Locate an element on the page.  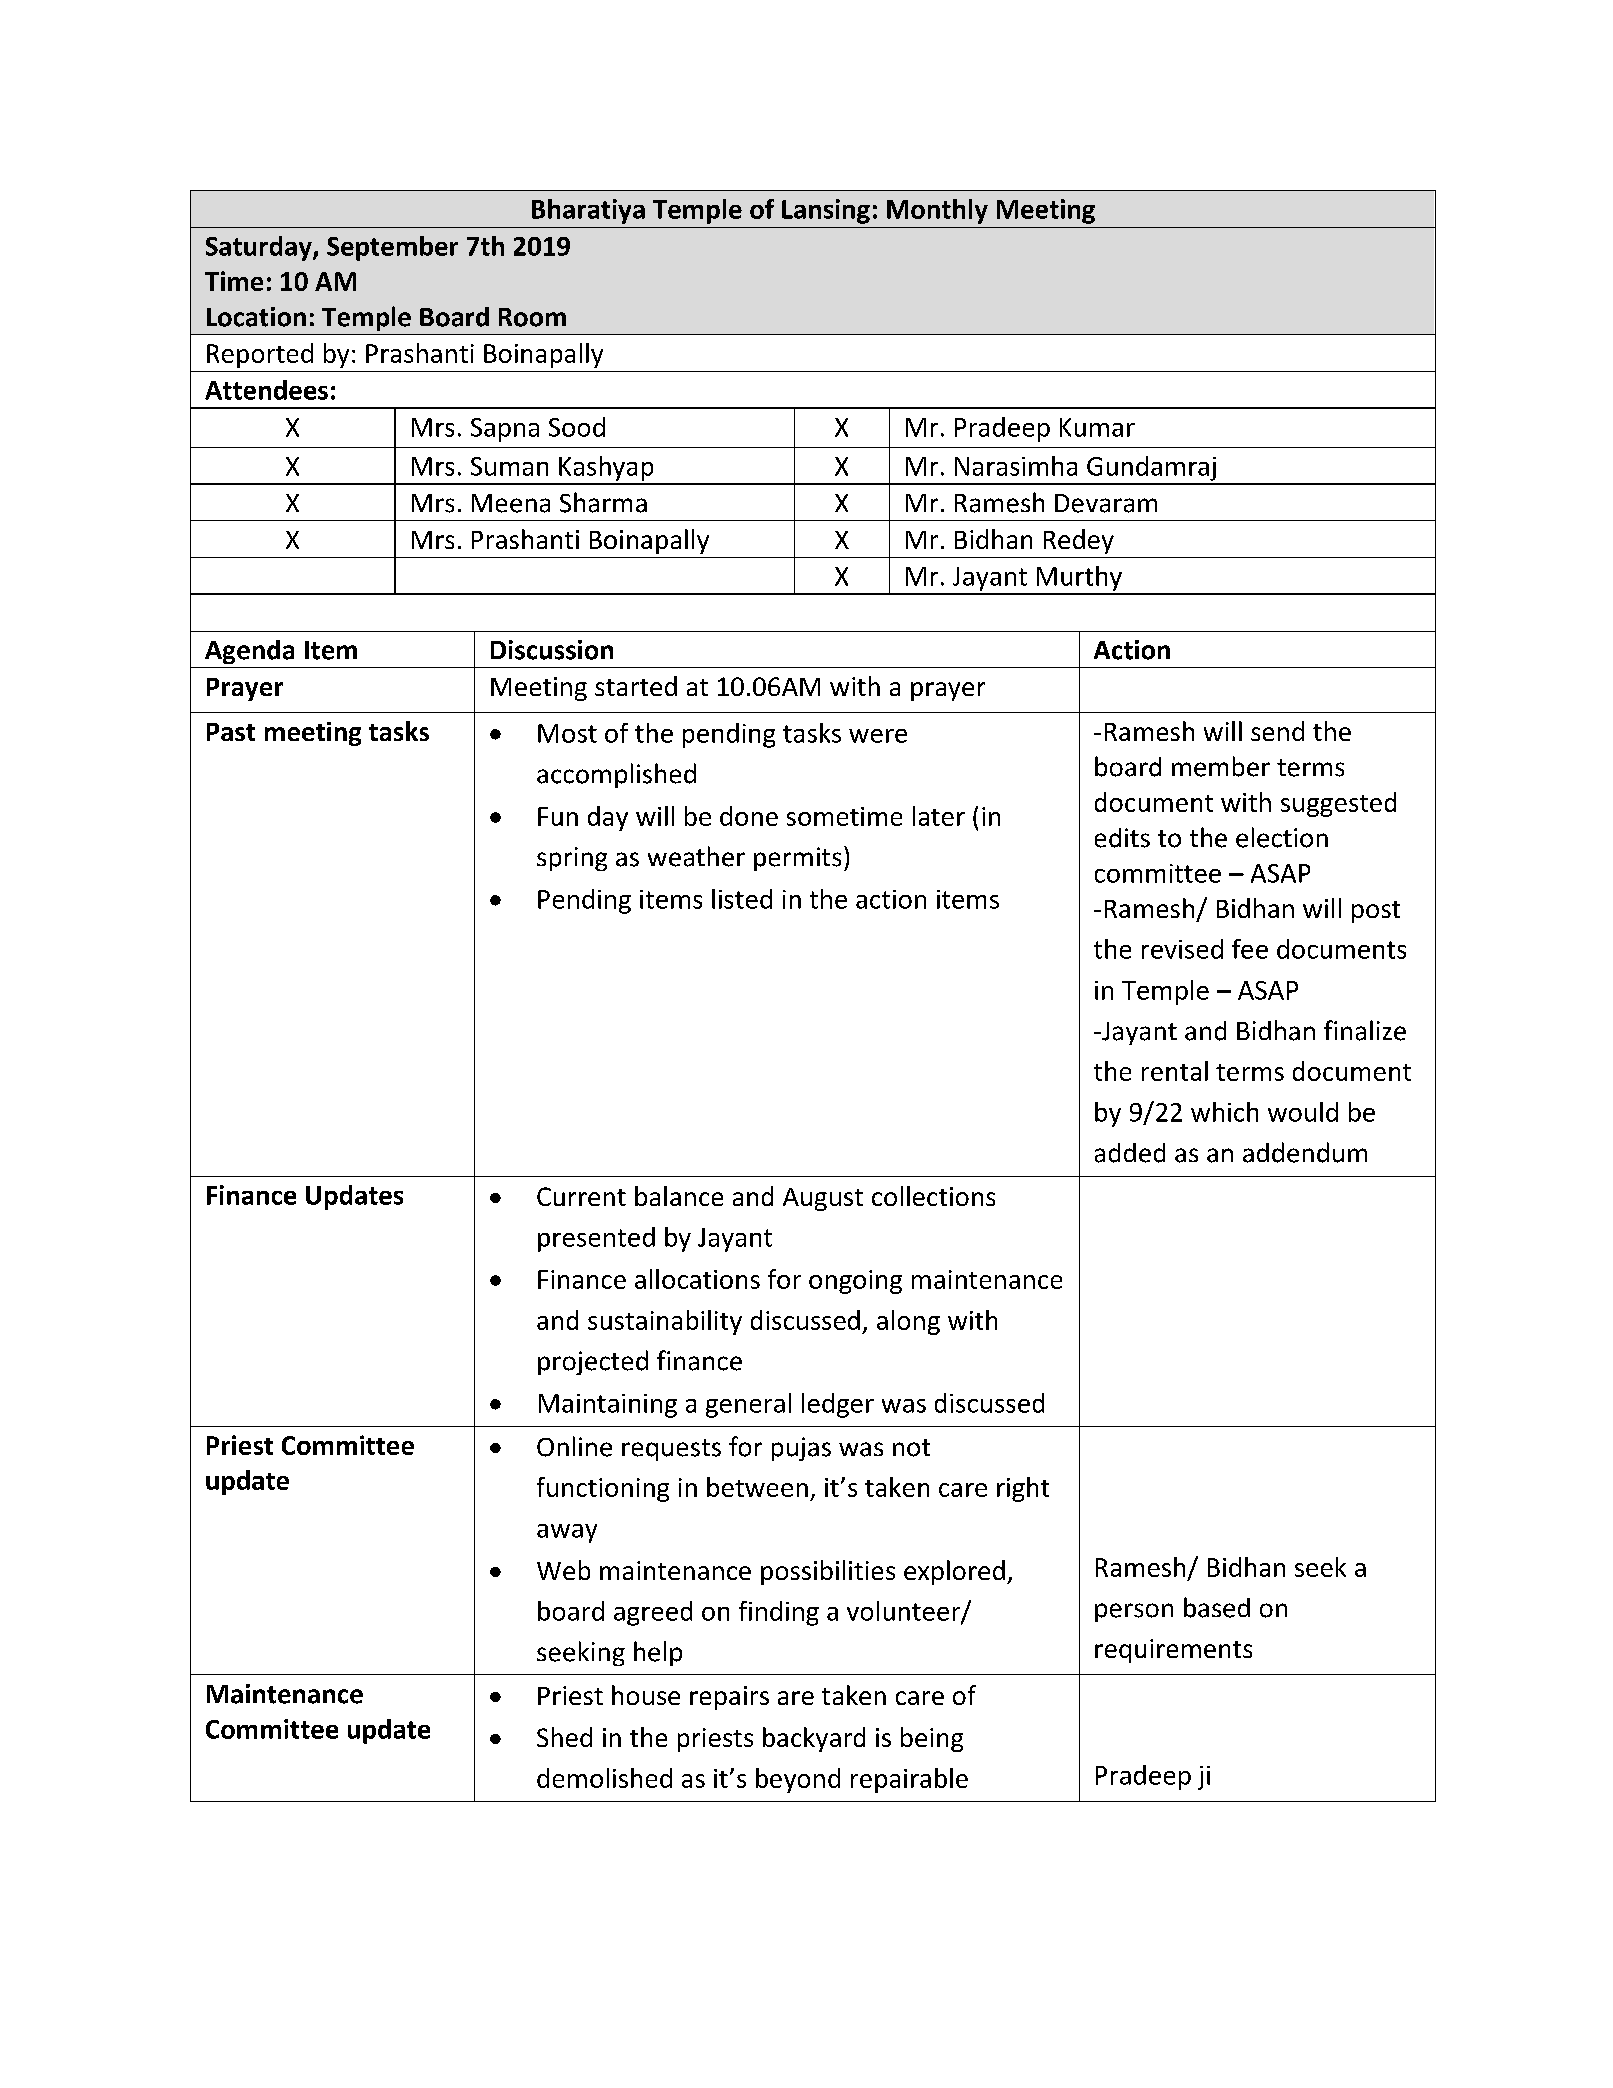
Sharma is located at coordinates (603, 502).
